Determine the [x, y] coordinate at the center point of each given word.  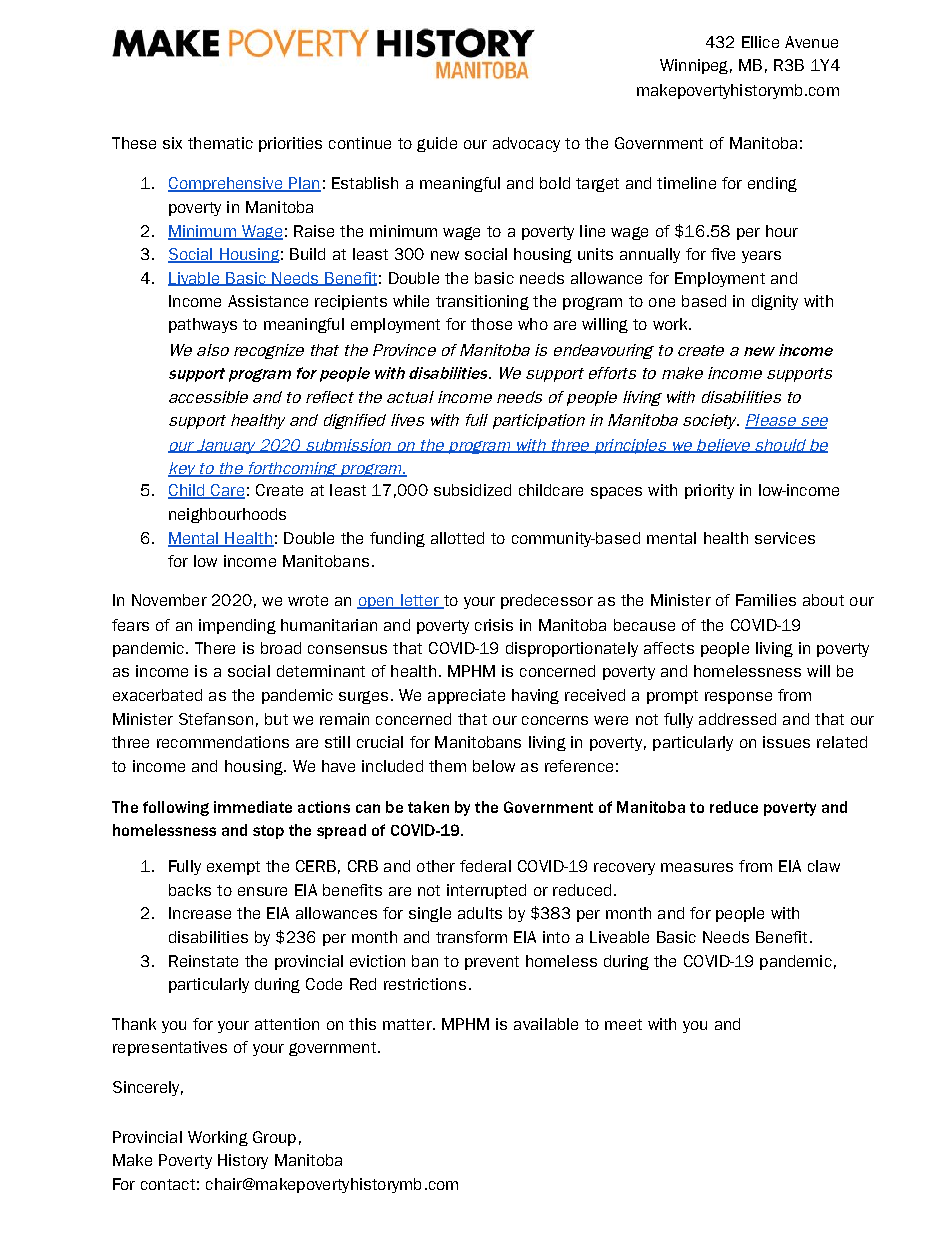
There [215, 648]
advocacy [526, 144]
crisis [494, 625]
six [172, 143]
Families [766, 600]
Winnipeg [694, 66]
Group [274, 1138]
